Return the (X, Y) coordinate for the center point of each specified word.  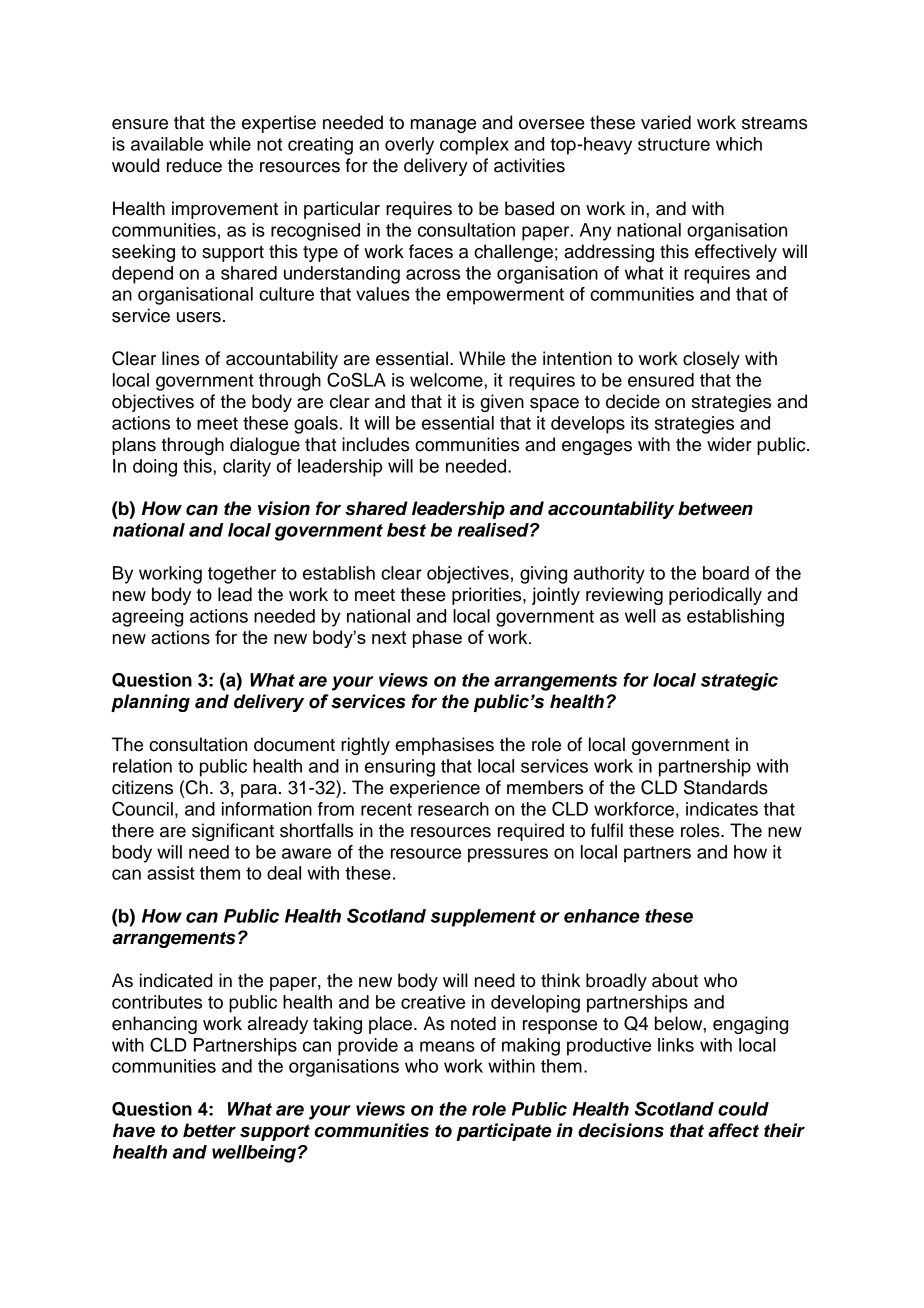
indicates (722, 809)
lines (180, 358)
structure (674, 144)
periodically (715, 596)
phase (437, 639)
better (209, 1130)
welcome (447, 380)
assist (171, 873)
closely (711, 360)
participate (504, 1132)
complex (474, 146)
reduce (194, 165)
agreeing (147, 618)
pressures (508, 855)
